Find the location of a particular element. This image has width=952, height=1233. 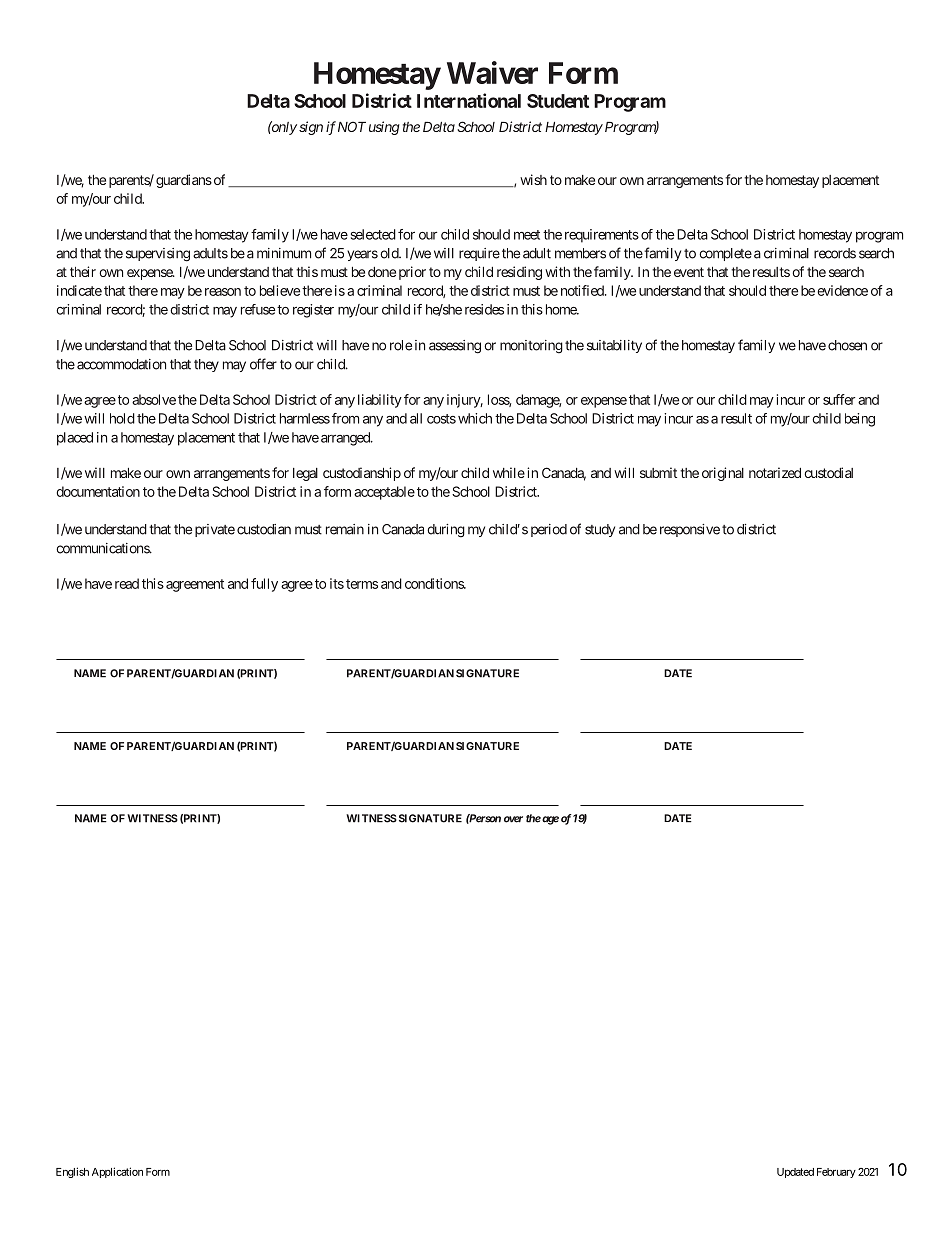

Student is located at coordinates (558, 101).
